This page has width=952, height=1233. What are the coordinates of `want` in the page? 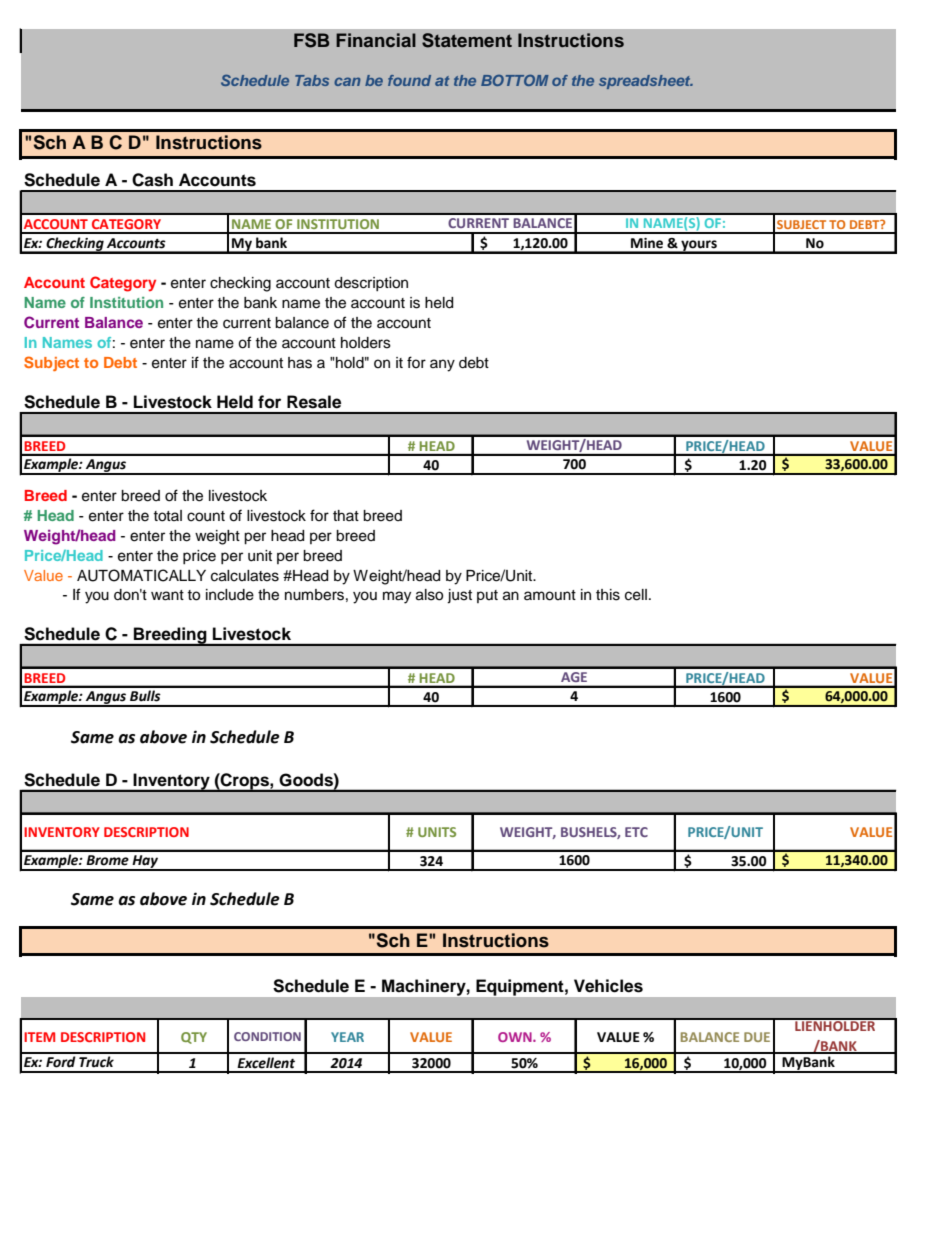 It's located at (167, 595).
